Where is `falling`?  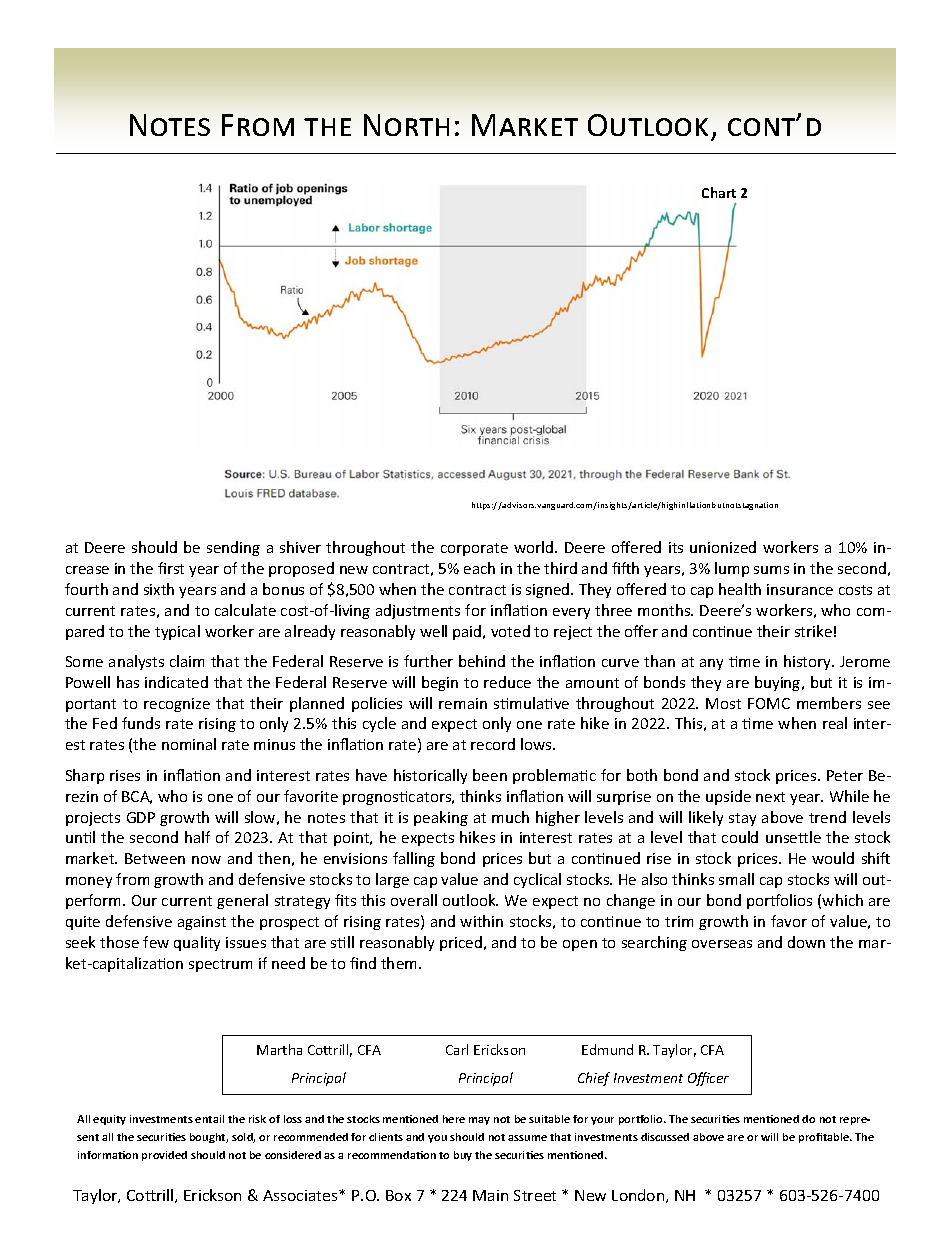 falling is located at coordinates (414, 859).
